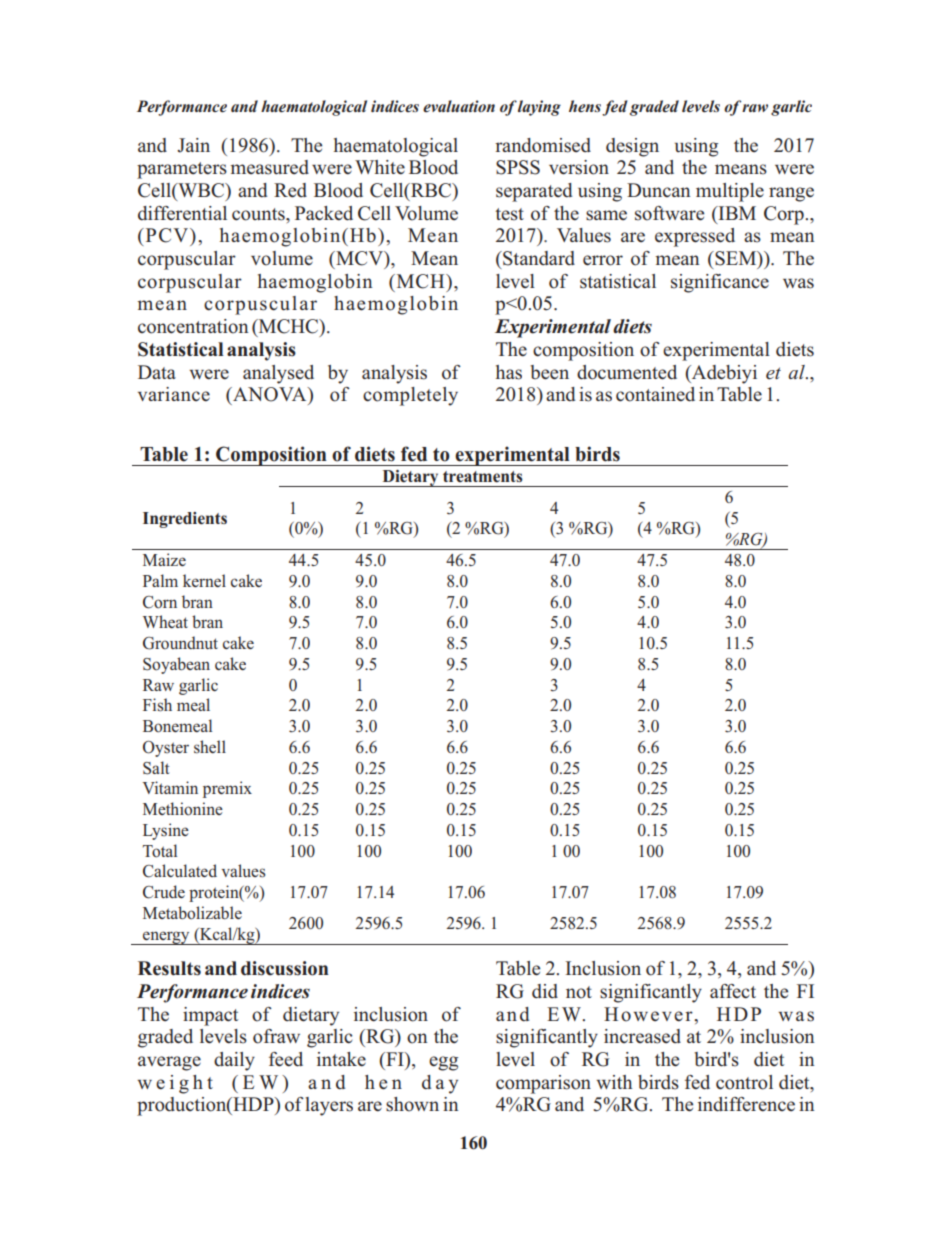 The height and width of the screenshot is (1260, 952). Describe the element at coordinates (579, 992) in the screenshot. I see `not` at that location.
